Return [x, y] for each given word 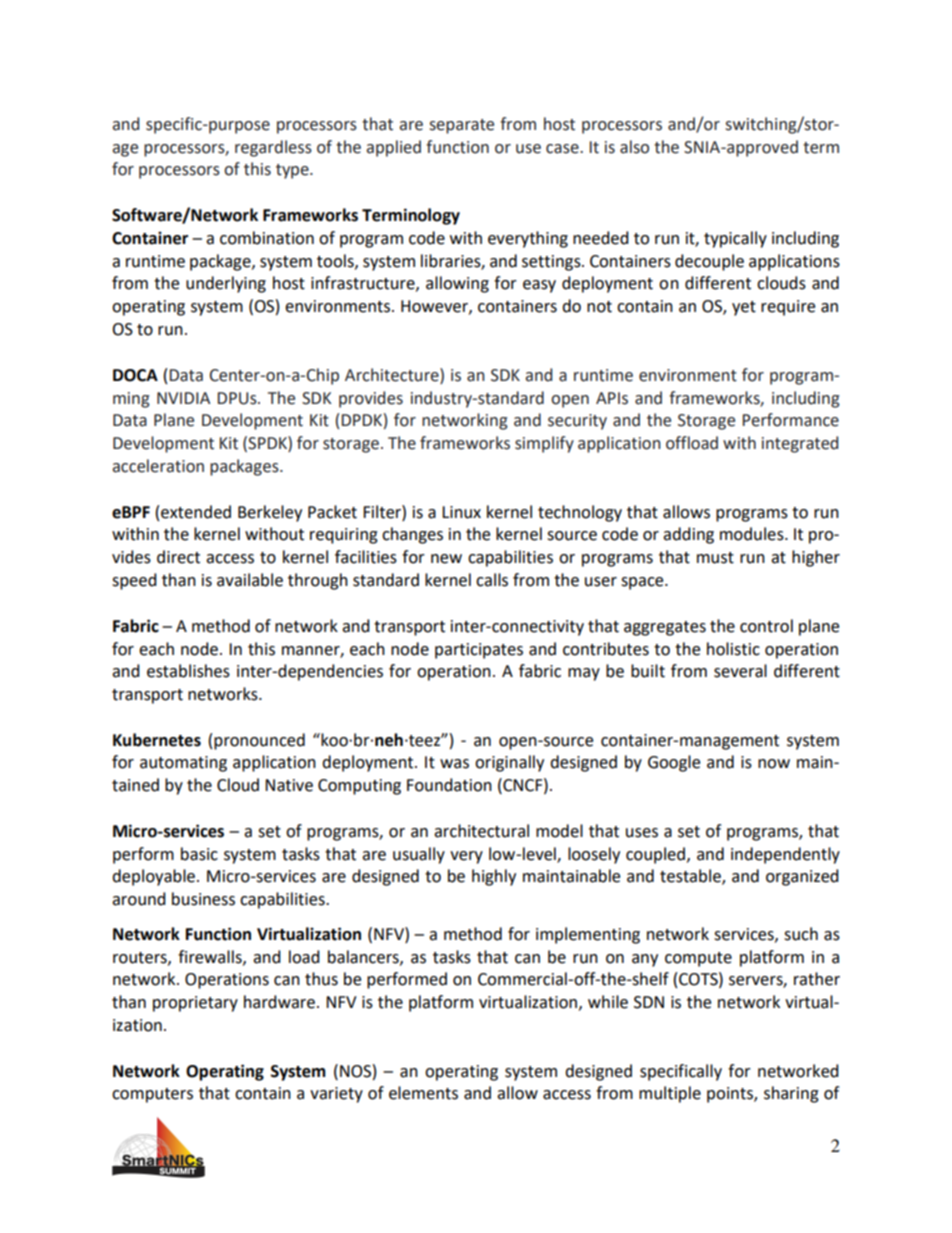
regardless [273, 148]
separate [461, 126]
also [634, 147]
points [731, 1095]
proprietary [195, 1004]
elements [423, 1093]
